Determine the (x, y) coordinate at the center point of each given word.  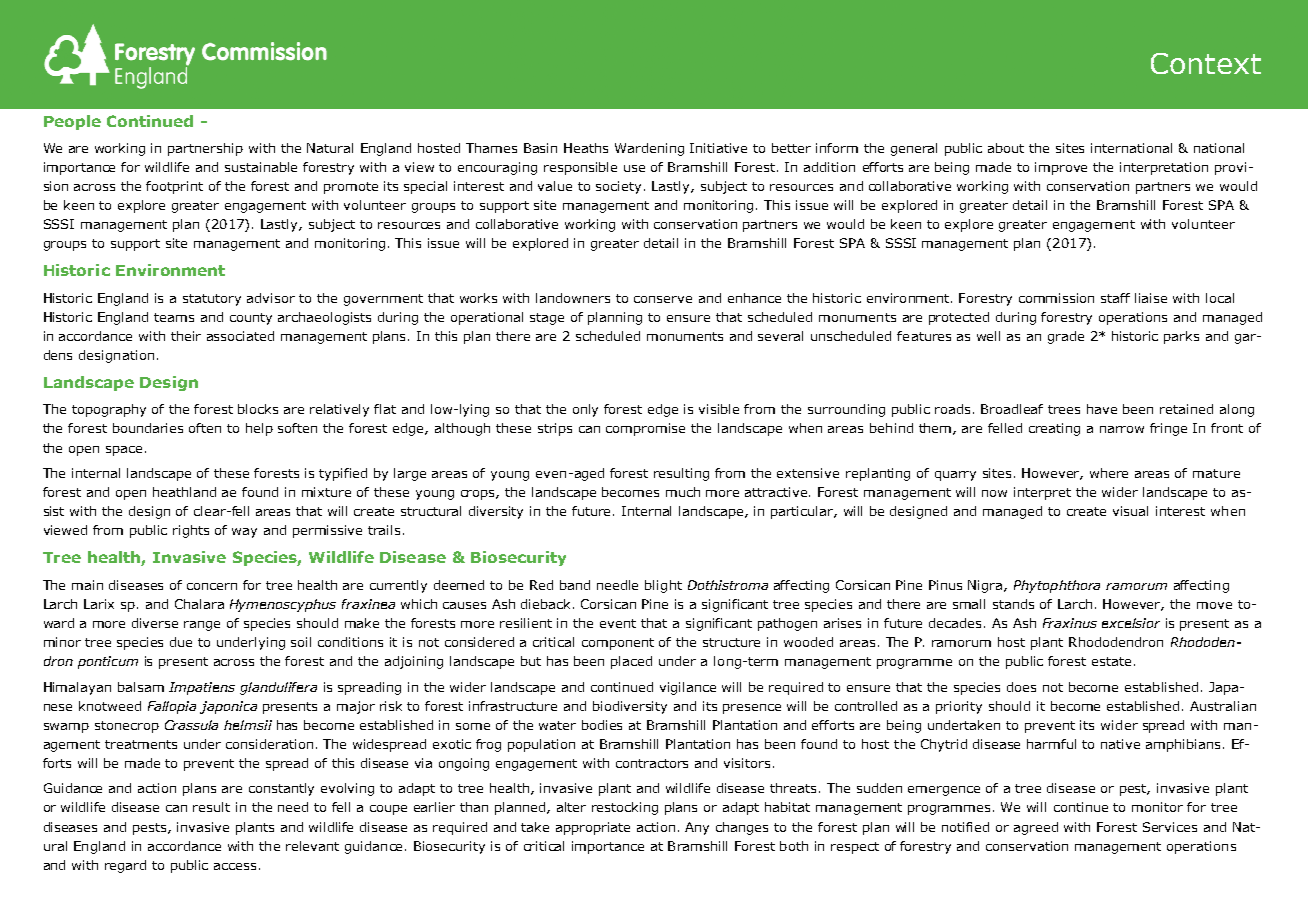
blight (663, 586)
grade (1066, 337)
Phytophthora (1057, 586)
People (72, 122)
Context (1206, 63)
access (235, 866)
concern (212, 586)
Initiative (718, 148)
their (186, 336)
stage (547, 319)
